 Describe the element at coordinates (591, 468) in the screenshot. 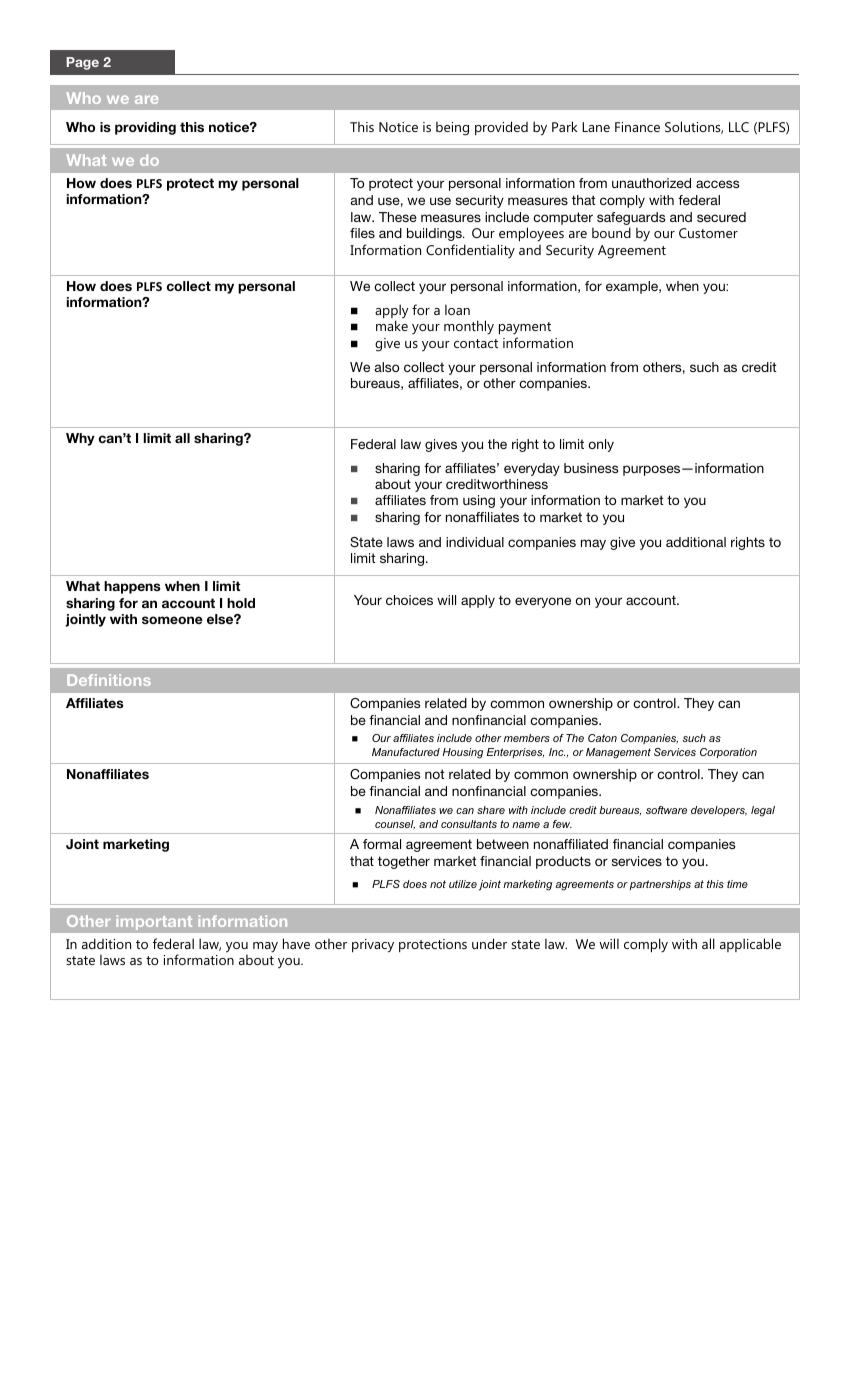

I see `business` at that location.
